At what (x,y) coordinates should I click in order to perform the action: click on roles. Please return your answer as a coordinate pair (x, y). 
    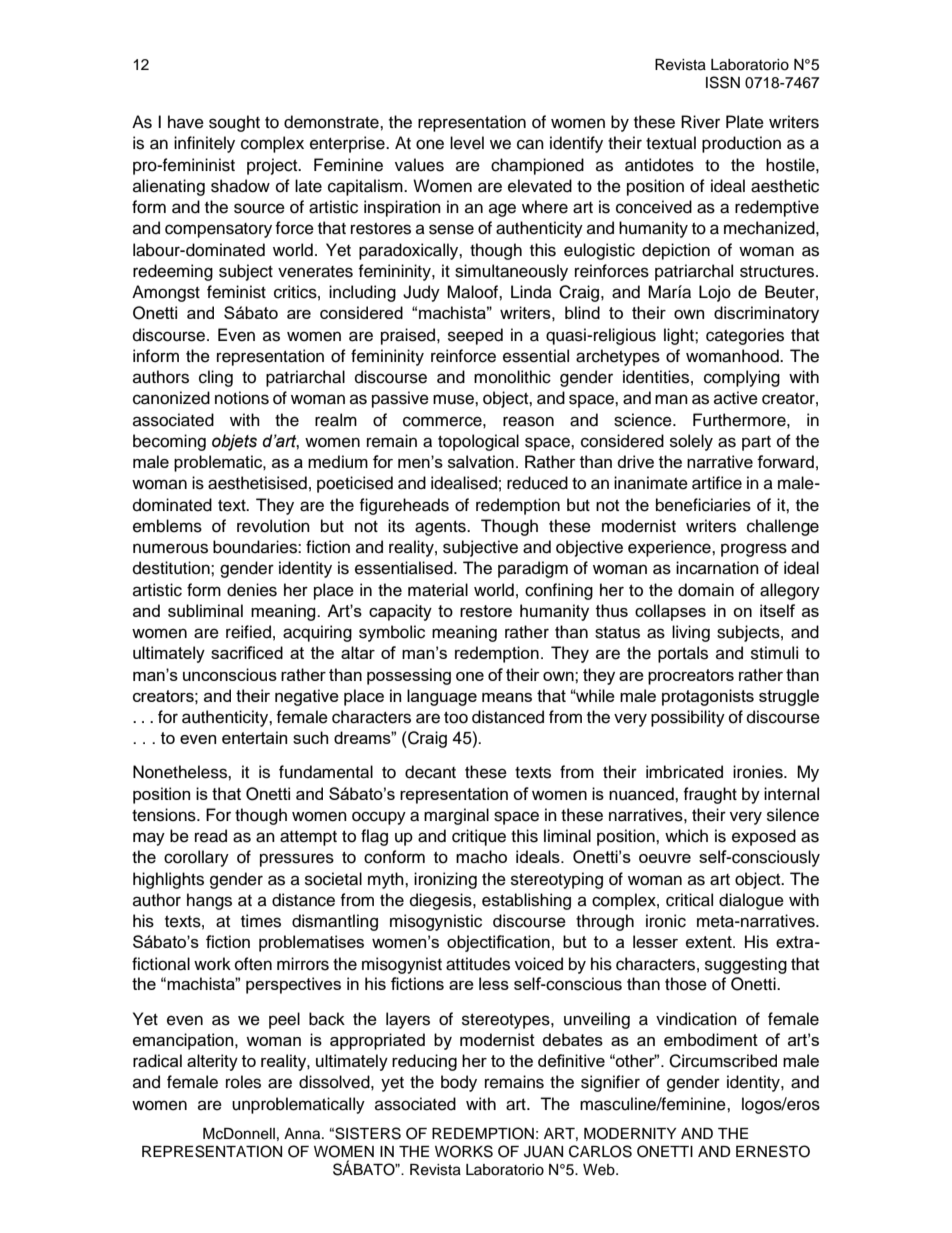
    Looking at the image, I should click on (243, 1082).
